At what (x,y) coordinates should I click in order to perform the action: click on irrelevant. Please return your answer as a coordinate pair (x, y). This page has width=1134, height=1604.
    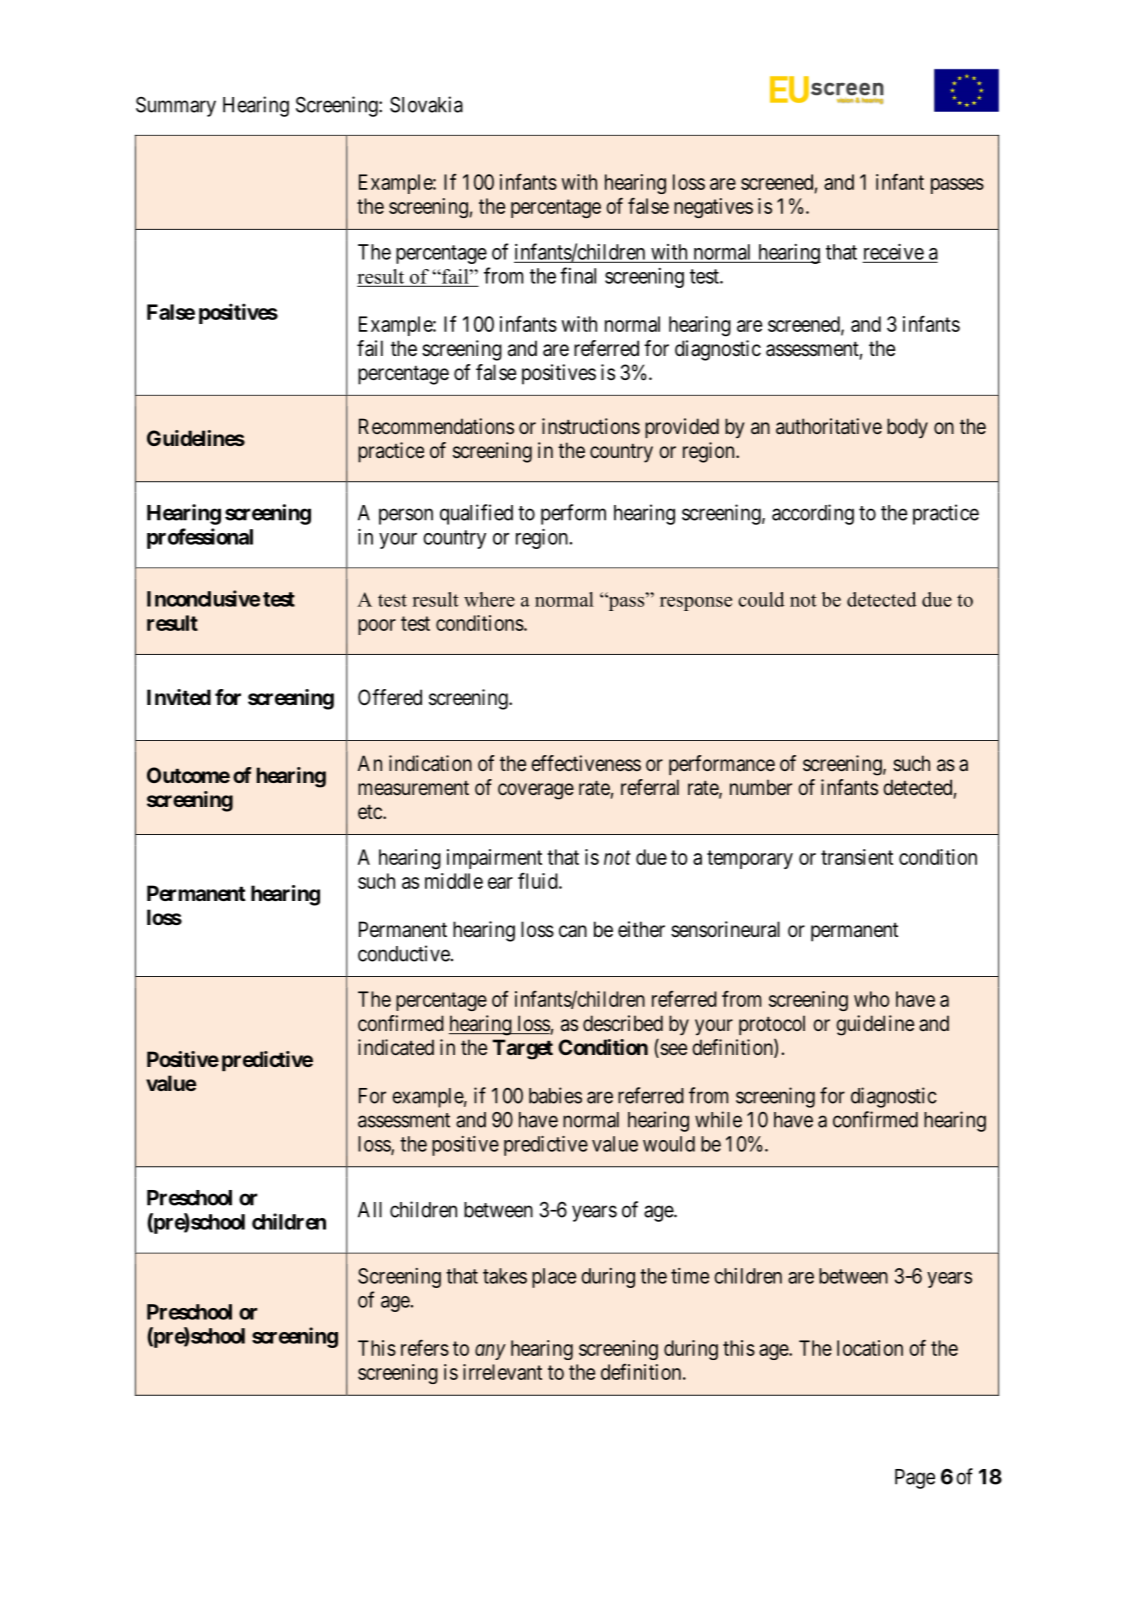
    Looking at the image, I should click on (502, 1372).
